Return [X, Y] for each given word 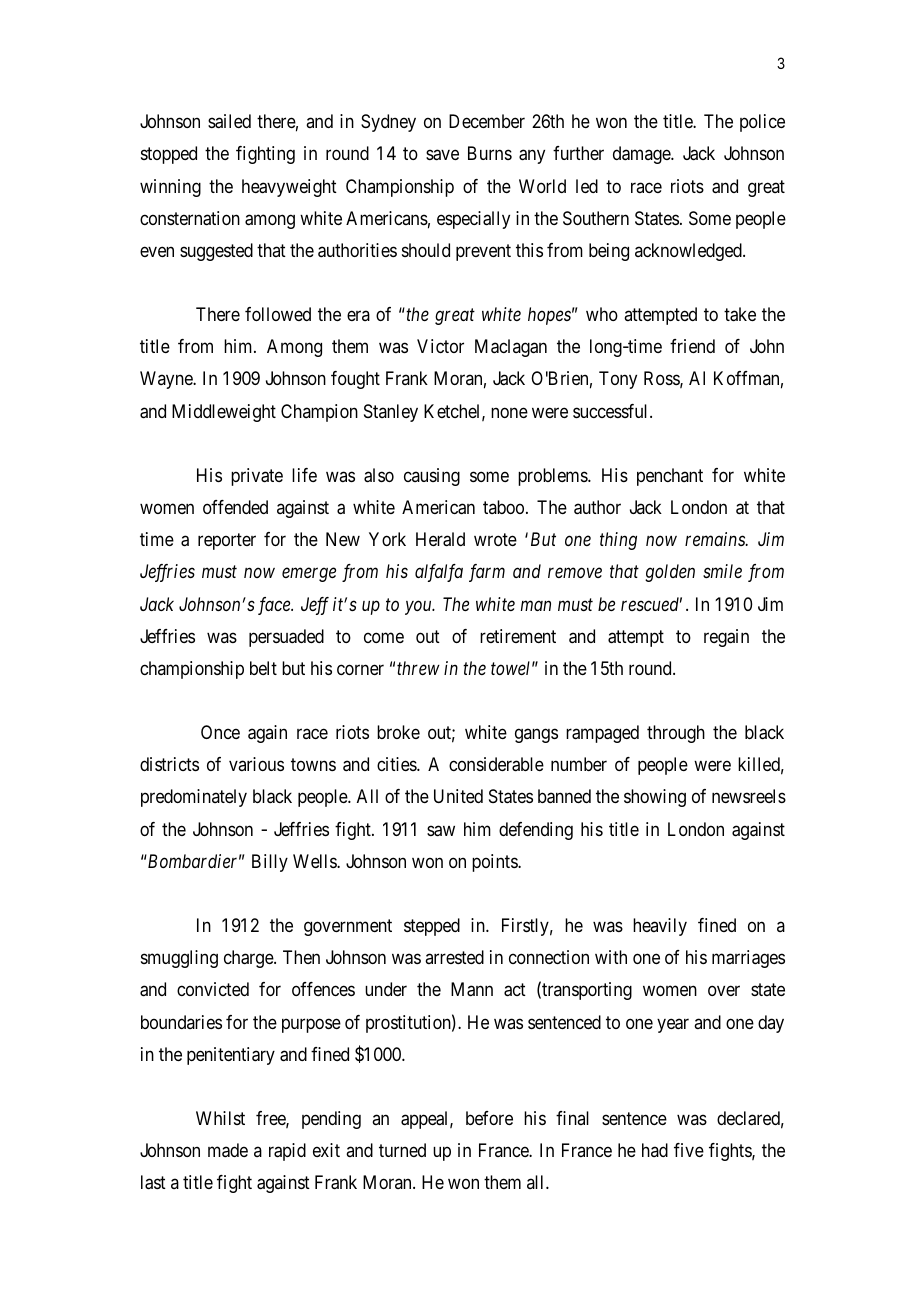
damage [642, 155]
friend [692, 346]
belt [263, 668]
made [228, 1150]
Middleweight [224, 413]
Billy [270, 863]
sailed [229, 121]
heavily [660, 927]
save [442, 155]
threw [418, 668]
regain [726, 638]
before [489, 1118]
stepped [432, 927]
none [509, 412]
